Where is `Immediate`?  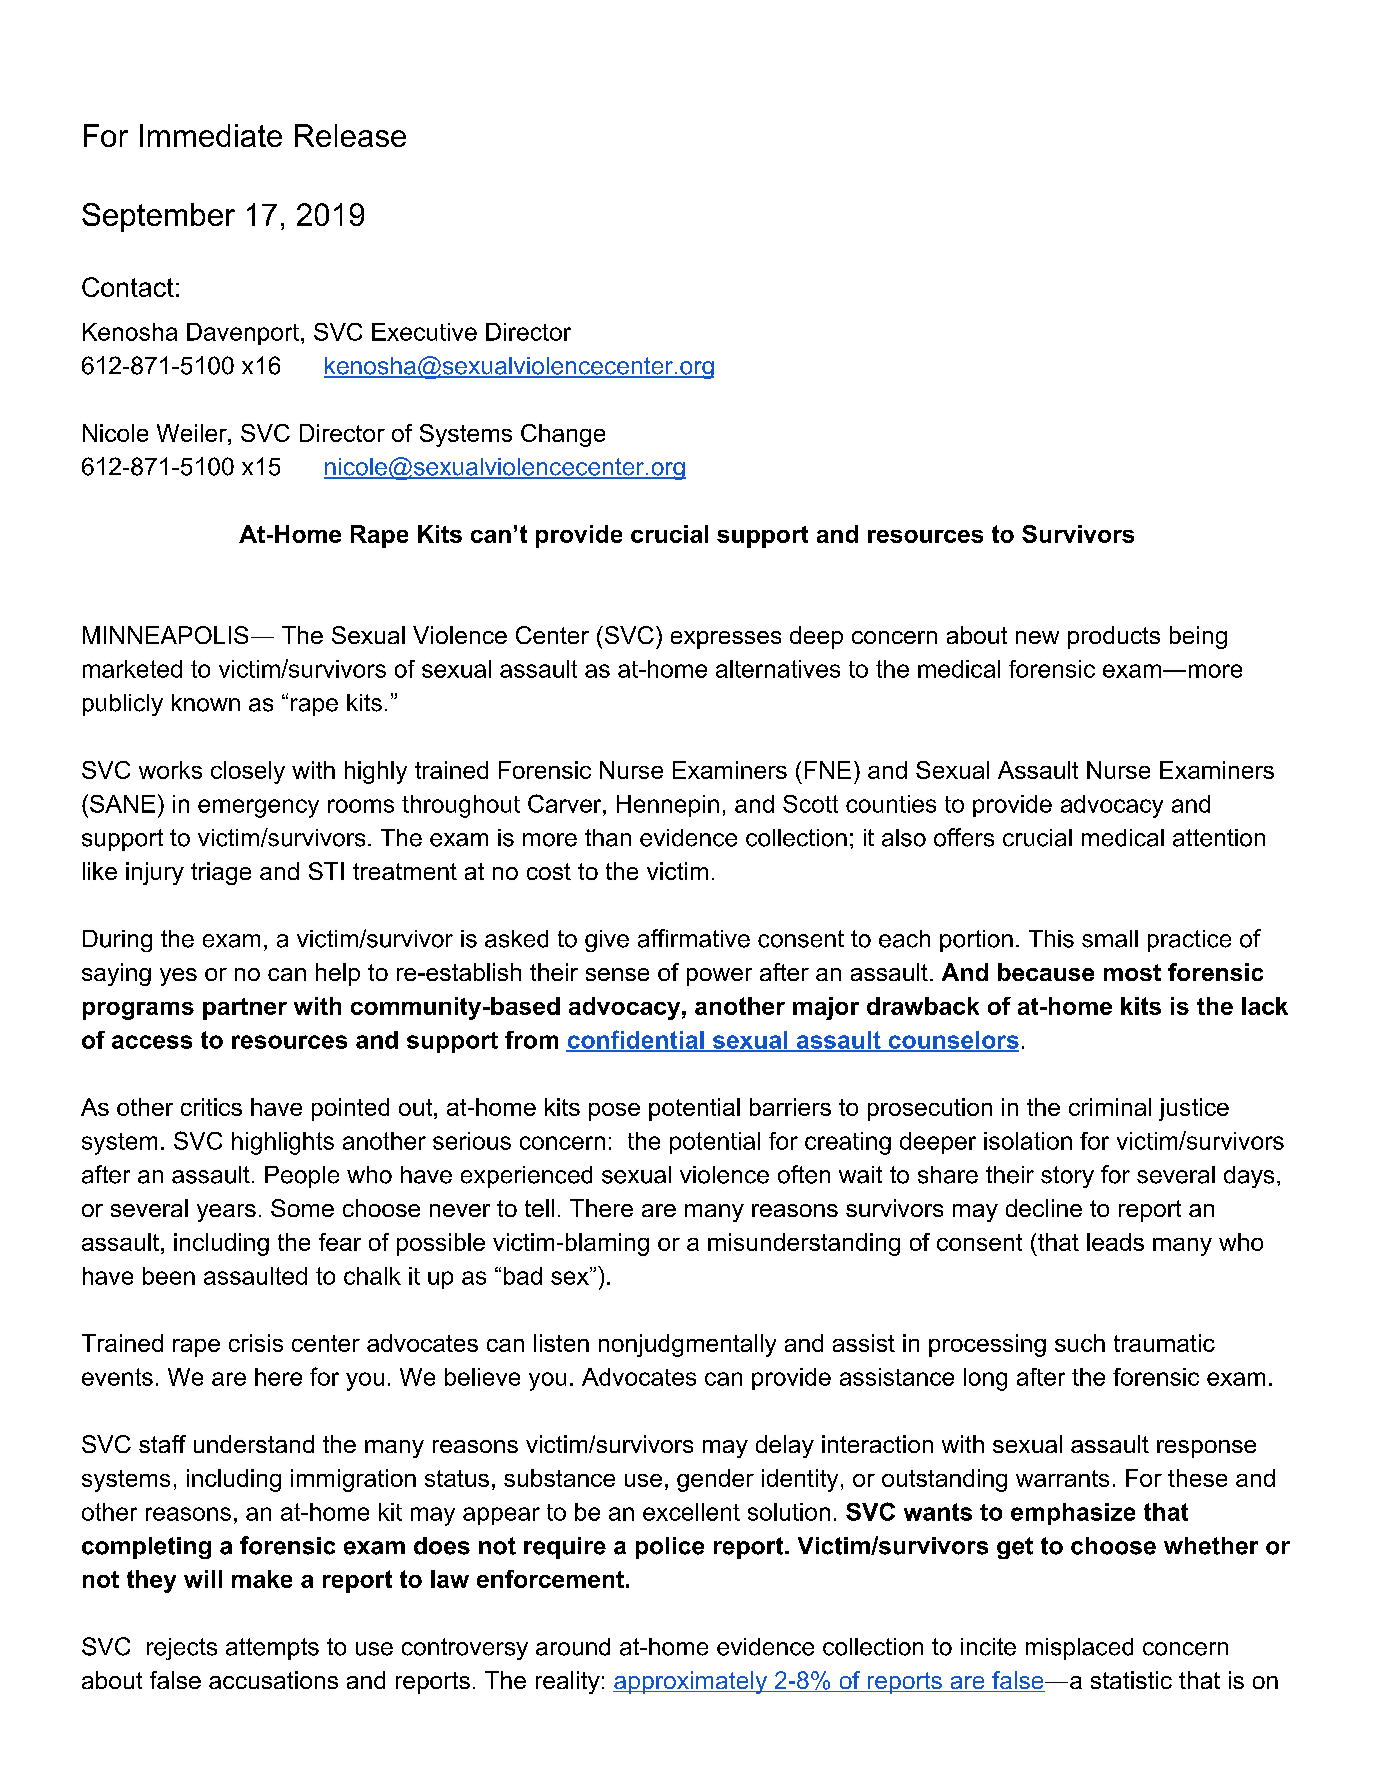 Immediate is located at coordinates (211, 135).
